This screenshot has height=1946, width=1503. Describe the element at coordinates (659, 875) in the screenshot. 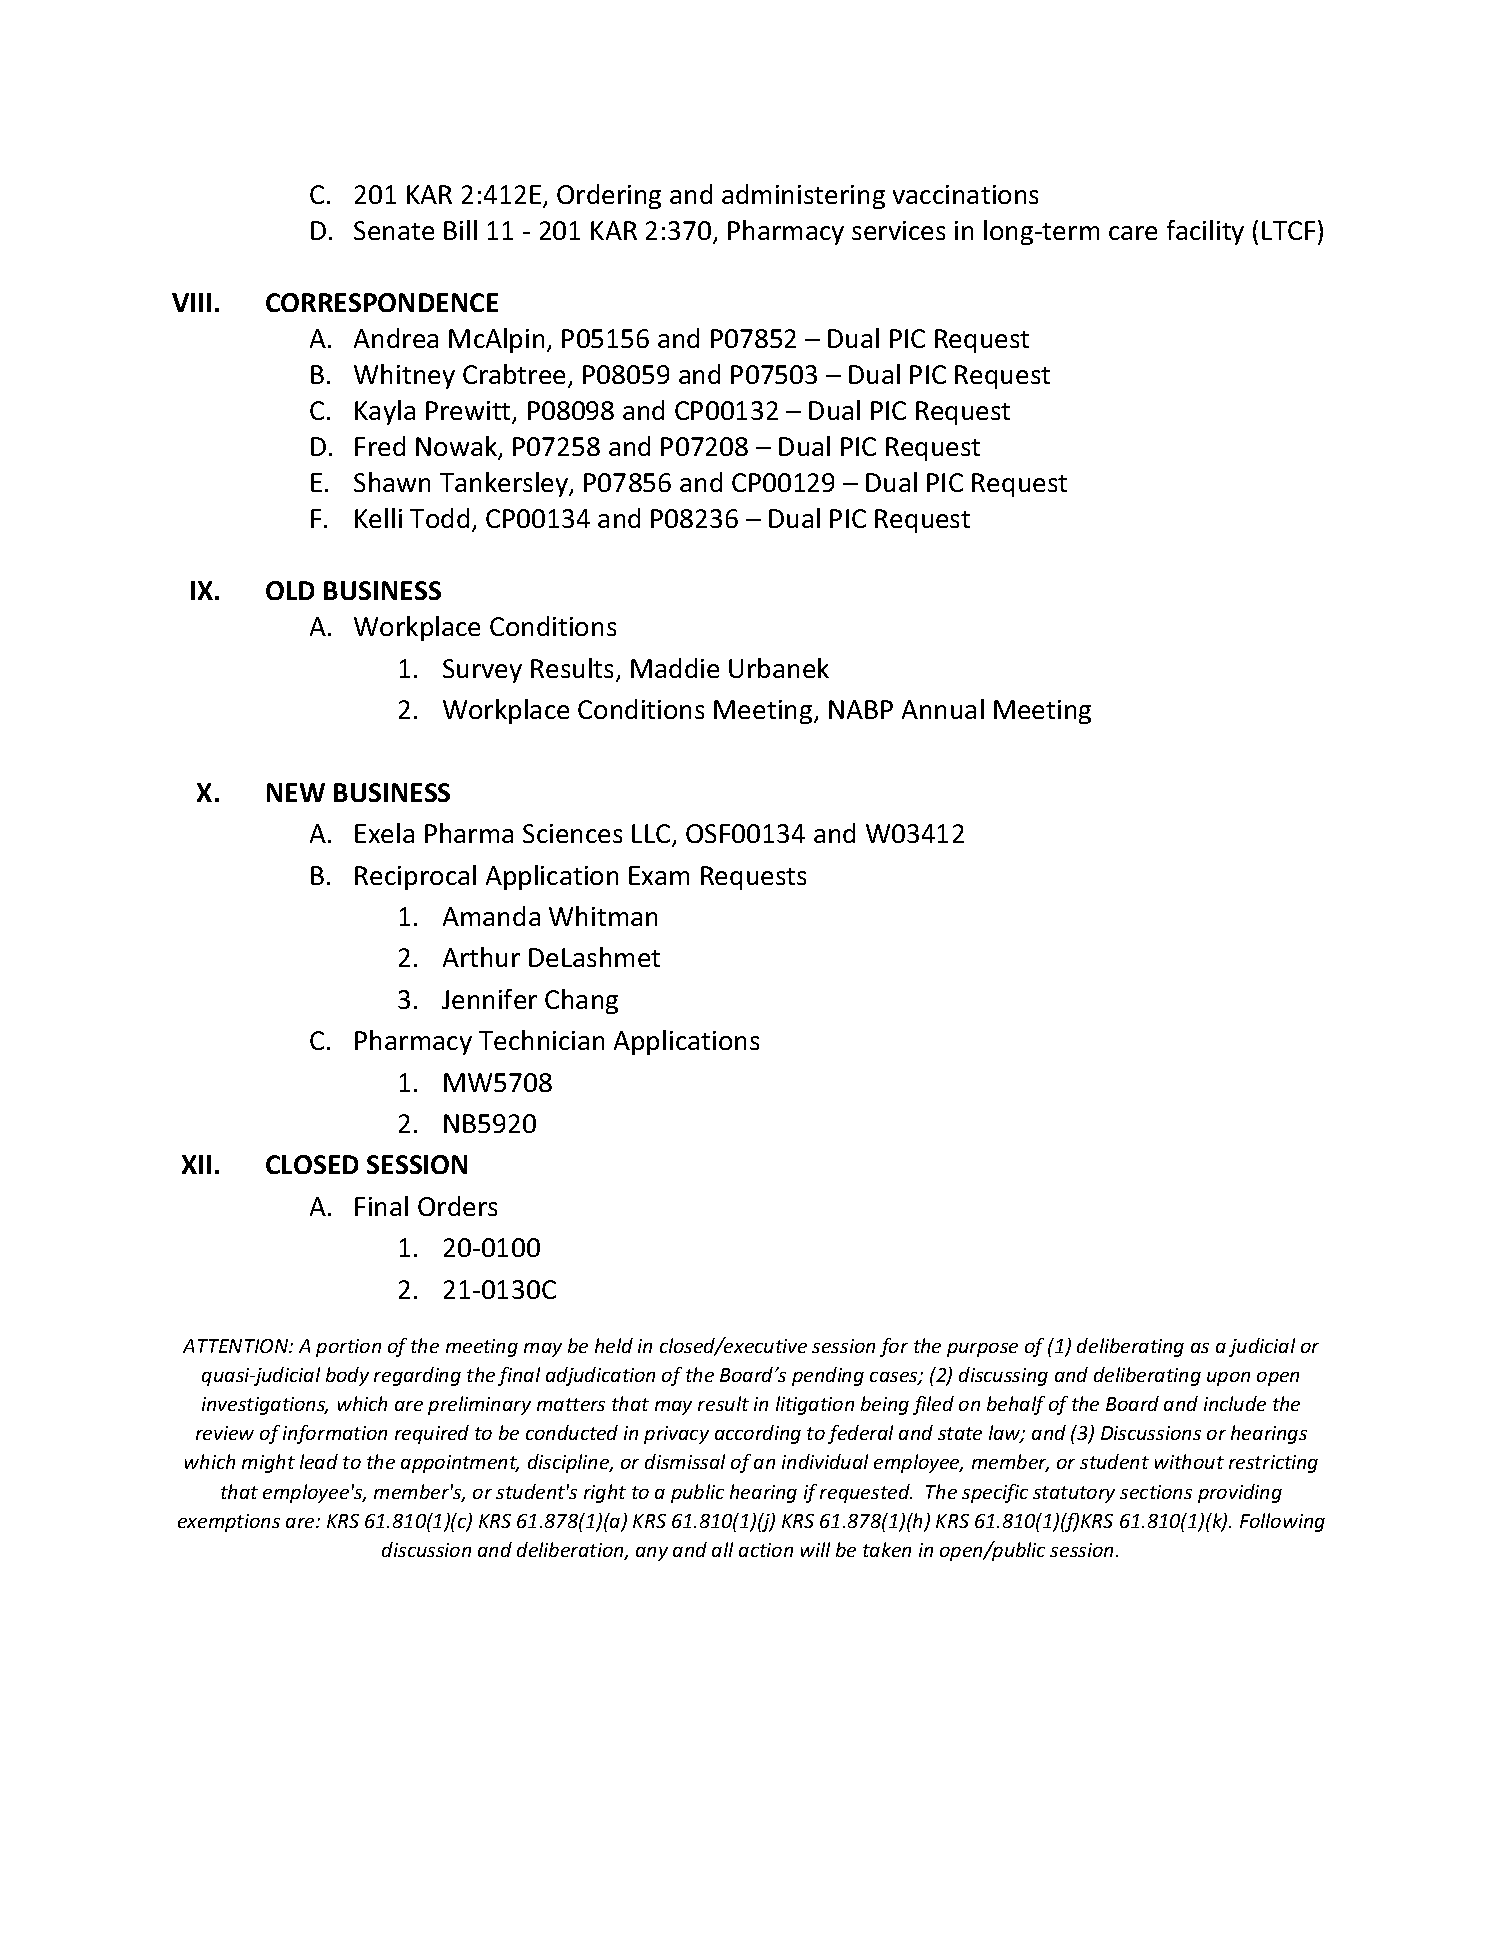

I see `Exam` at that location.
